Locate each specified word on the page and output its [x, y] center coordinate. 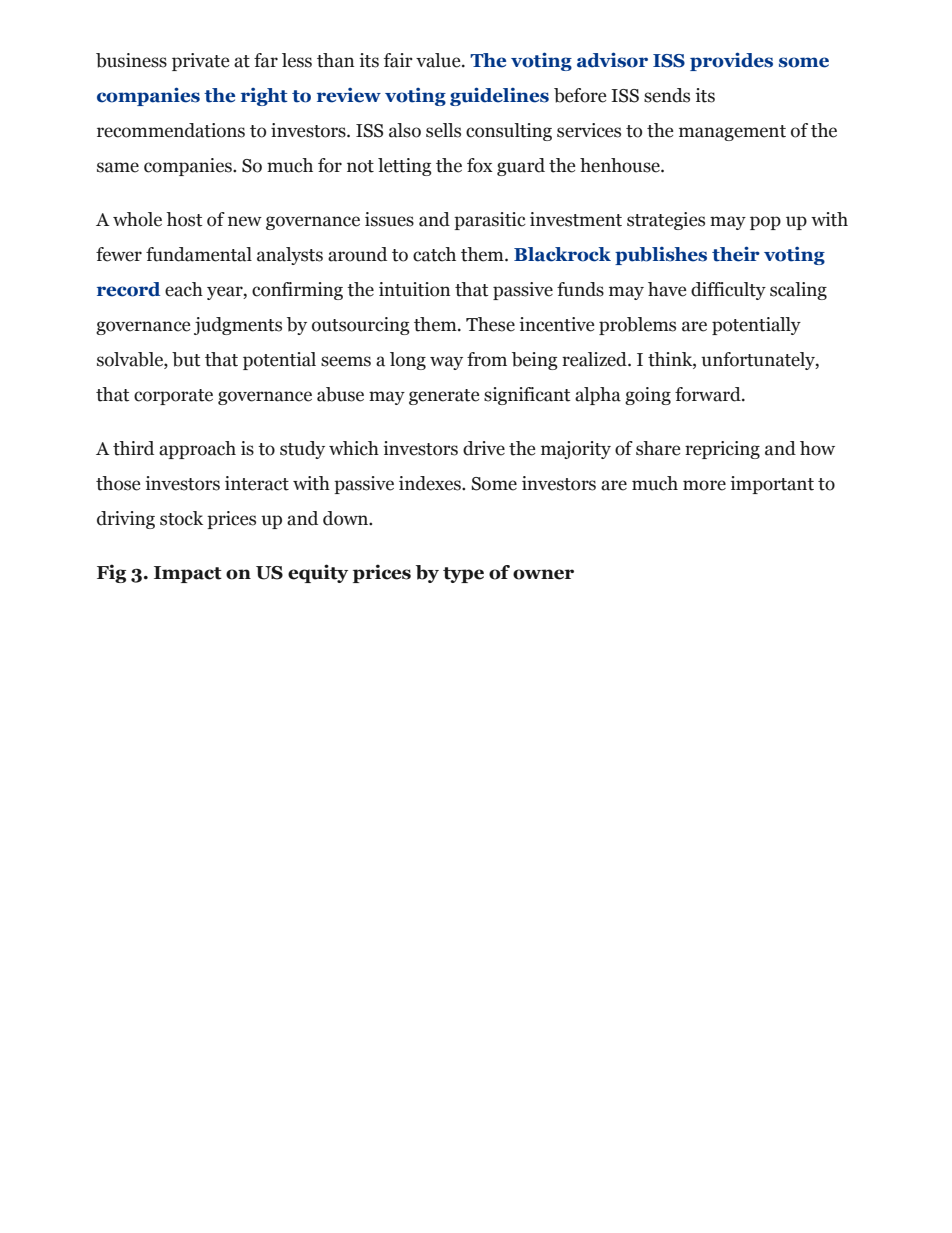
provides [731, 61]
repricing [722, 450]
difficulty [728, 291]
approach [197, 450]
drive [484, 448]
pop [765, 223]
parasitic [490, 221]
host [184, 219]
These [490, 324]
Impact [188, 574]
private [200, 62]
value [439, 60]
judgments [238, 326]
